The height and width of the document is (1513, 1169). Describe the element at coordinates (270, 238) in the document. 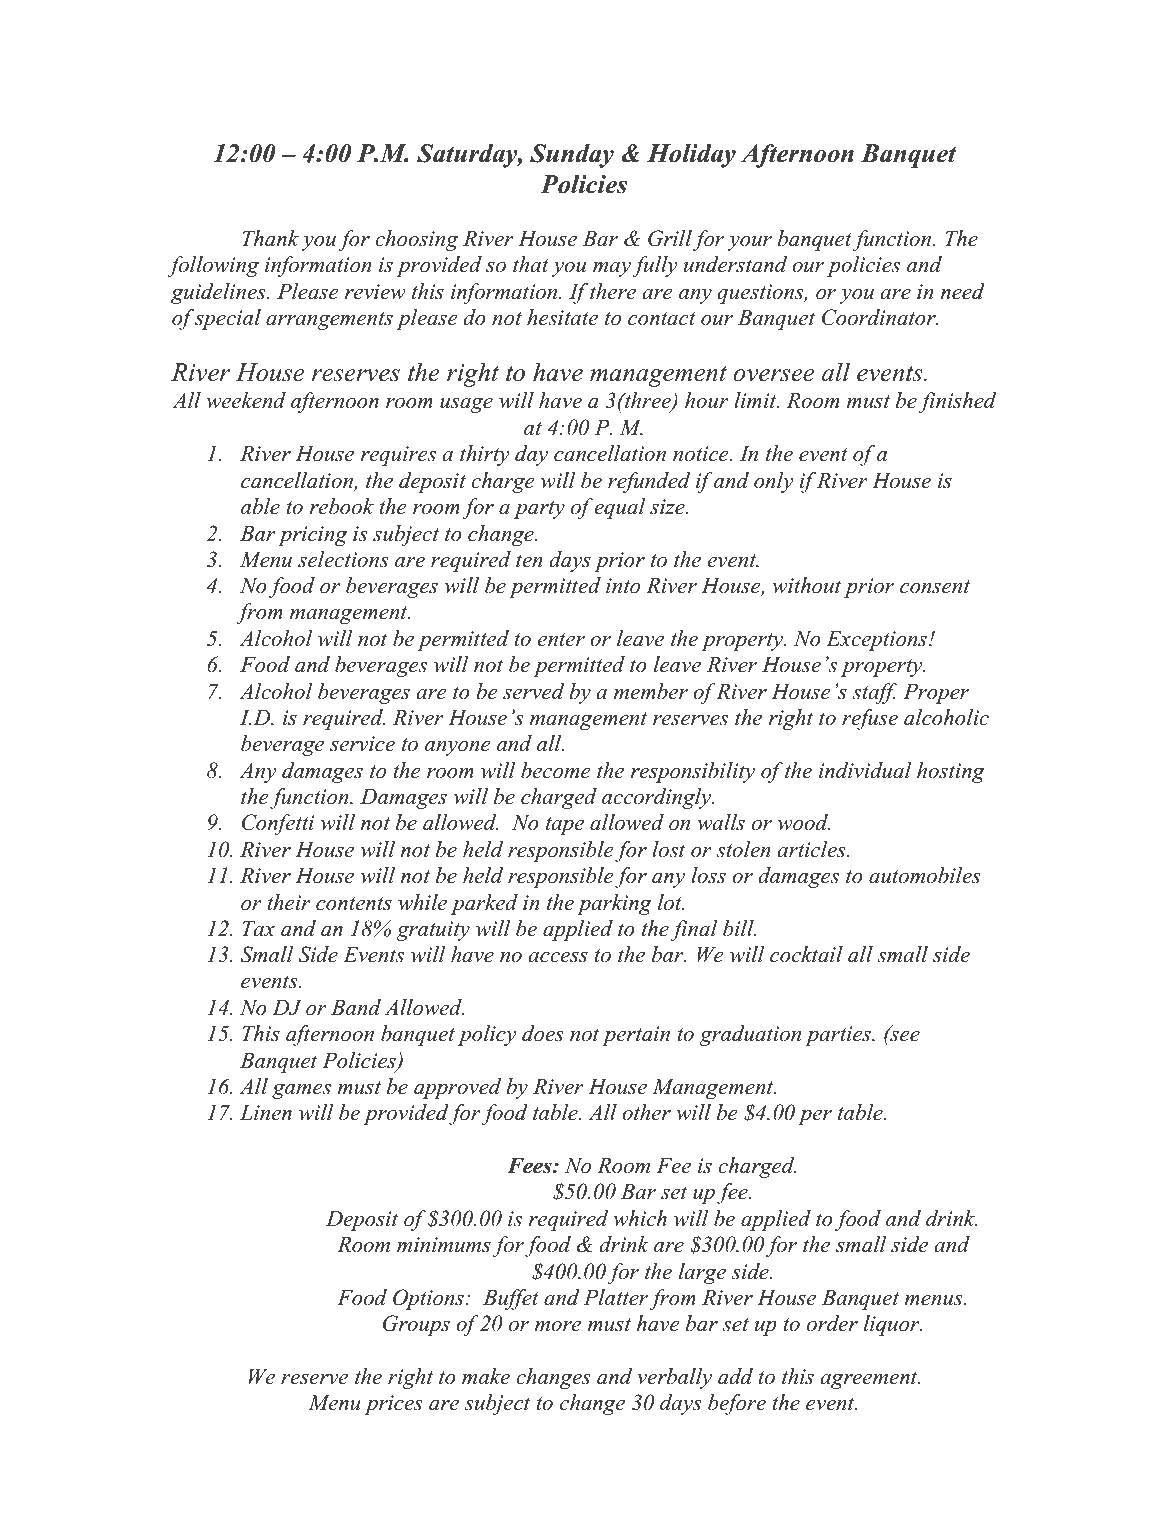

I see `Thank` at that location.
